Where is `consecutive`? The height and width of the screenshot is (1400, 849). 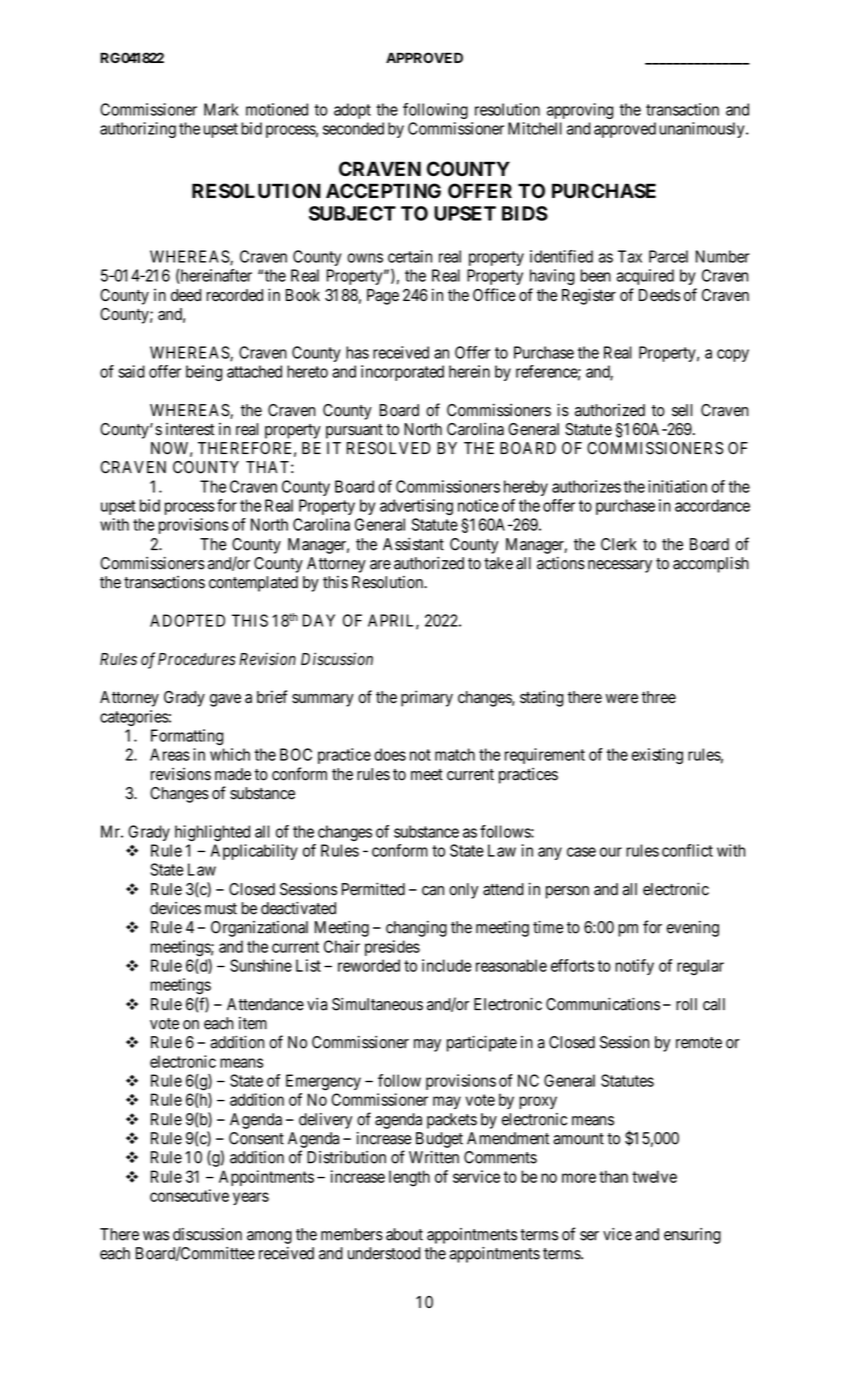 consecutive is located at coordinates (189, 1195).
